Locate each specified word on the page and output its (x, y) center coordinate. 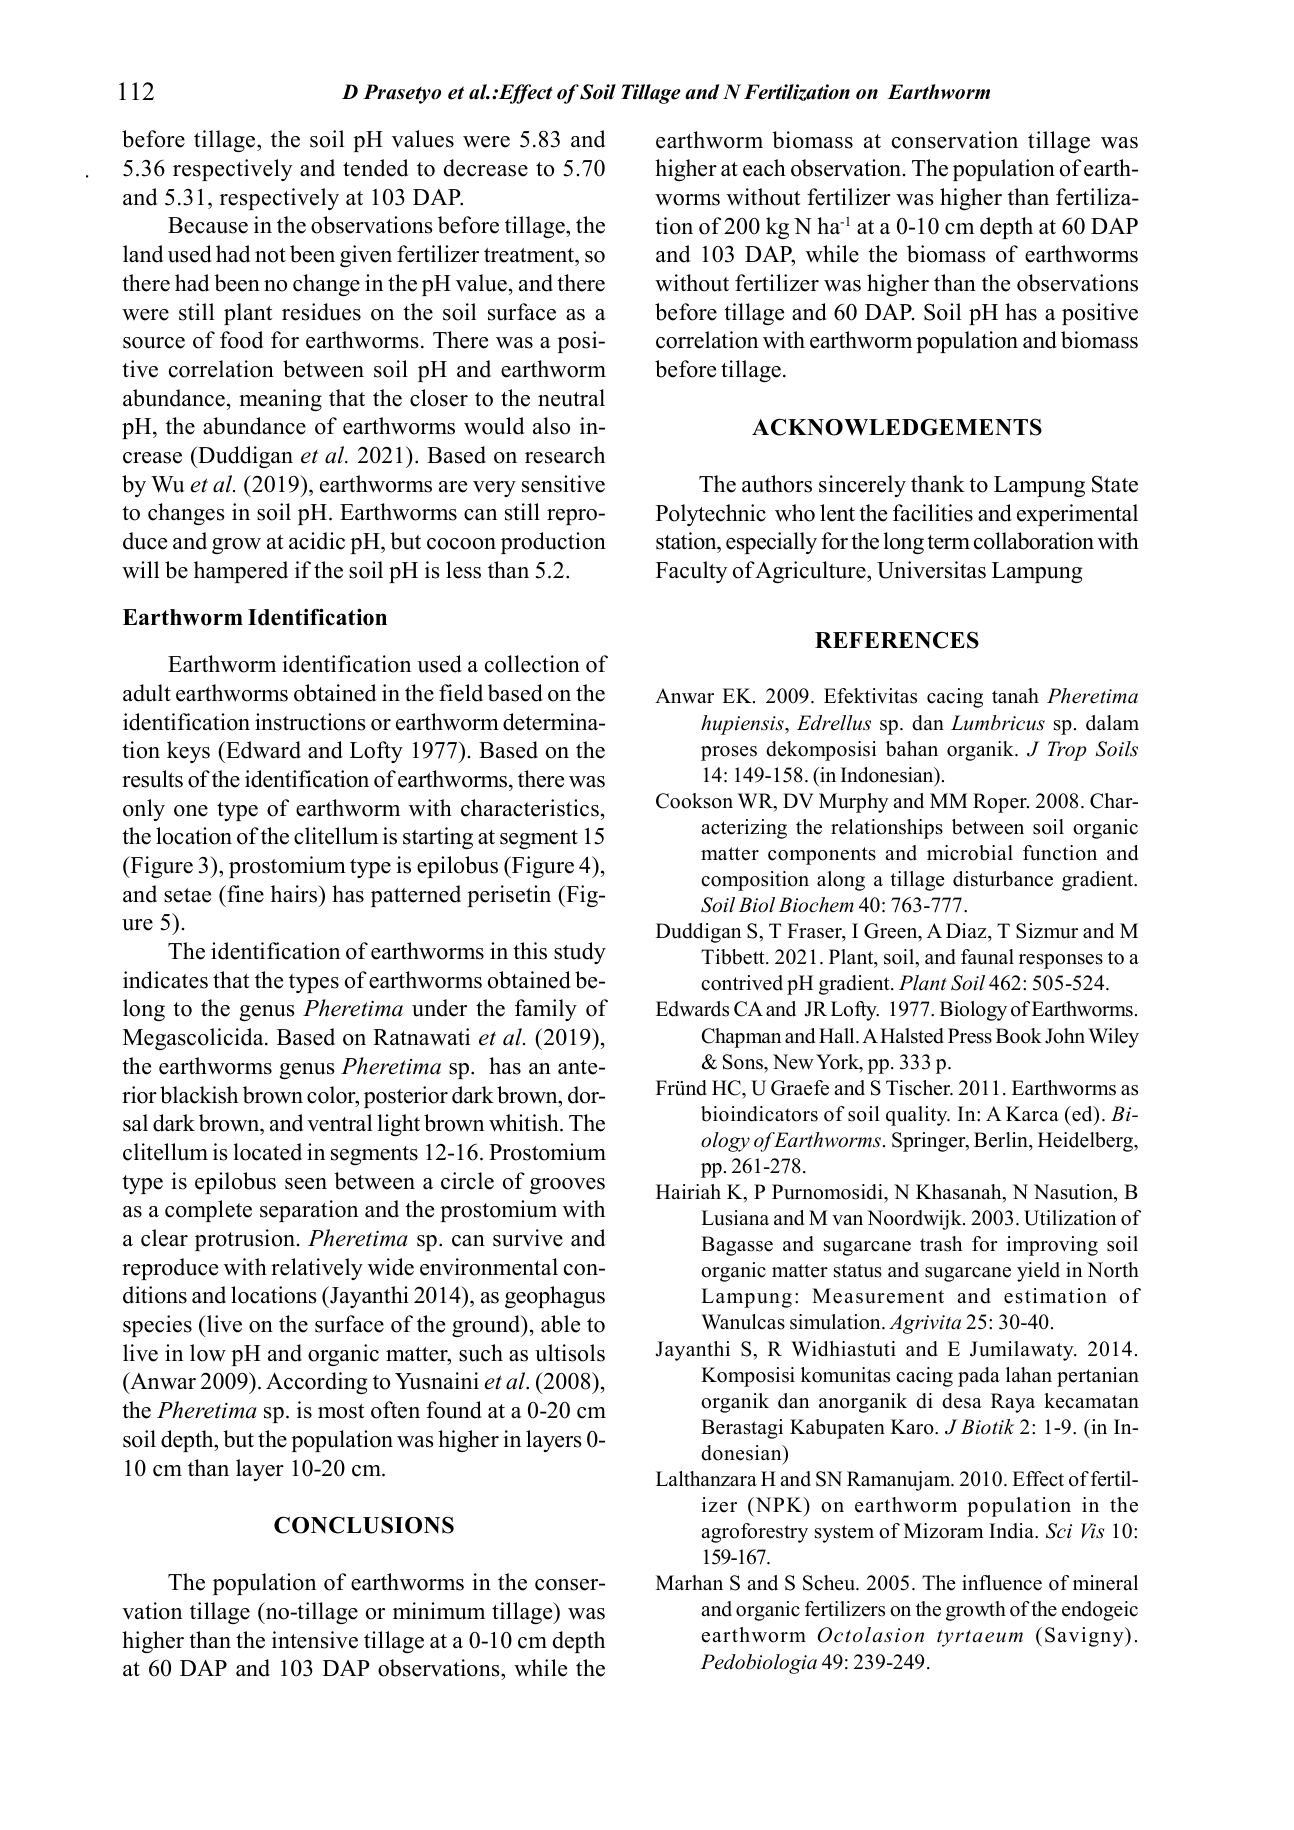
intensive (315, 1640)
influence (1002, 1583)
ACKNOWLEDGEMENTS (897, 427)
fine (244, 894)
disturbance (1003, 879)
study (580, 953)
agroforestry (754, 1533)
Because (208, 225)
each (764, 168)
